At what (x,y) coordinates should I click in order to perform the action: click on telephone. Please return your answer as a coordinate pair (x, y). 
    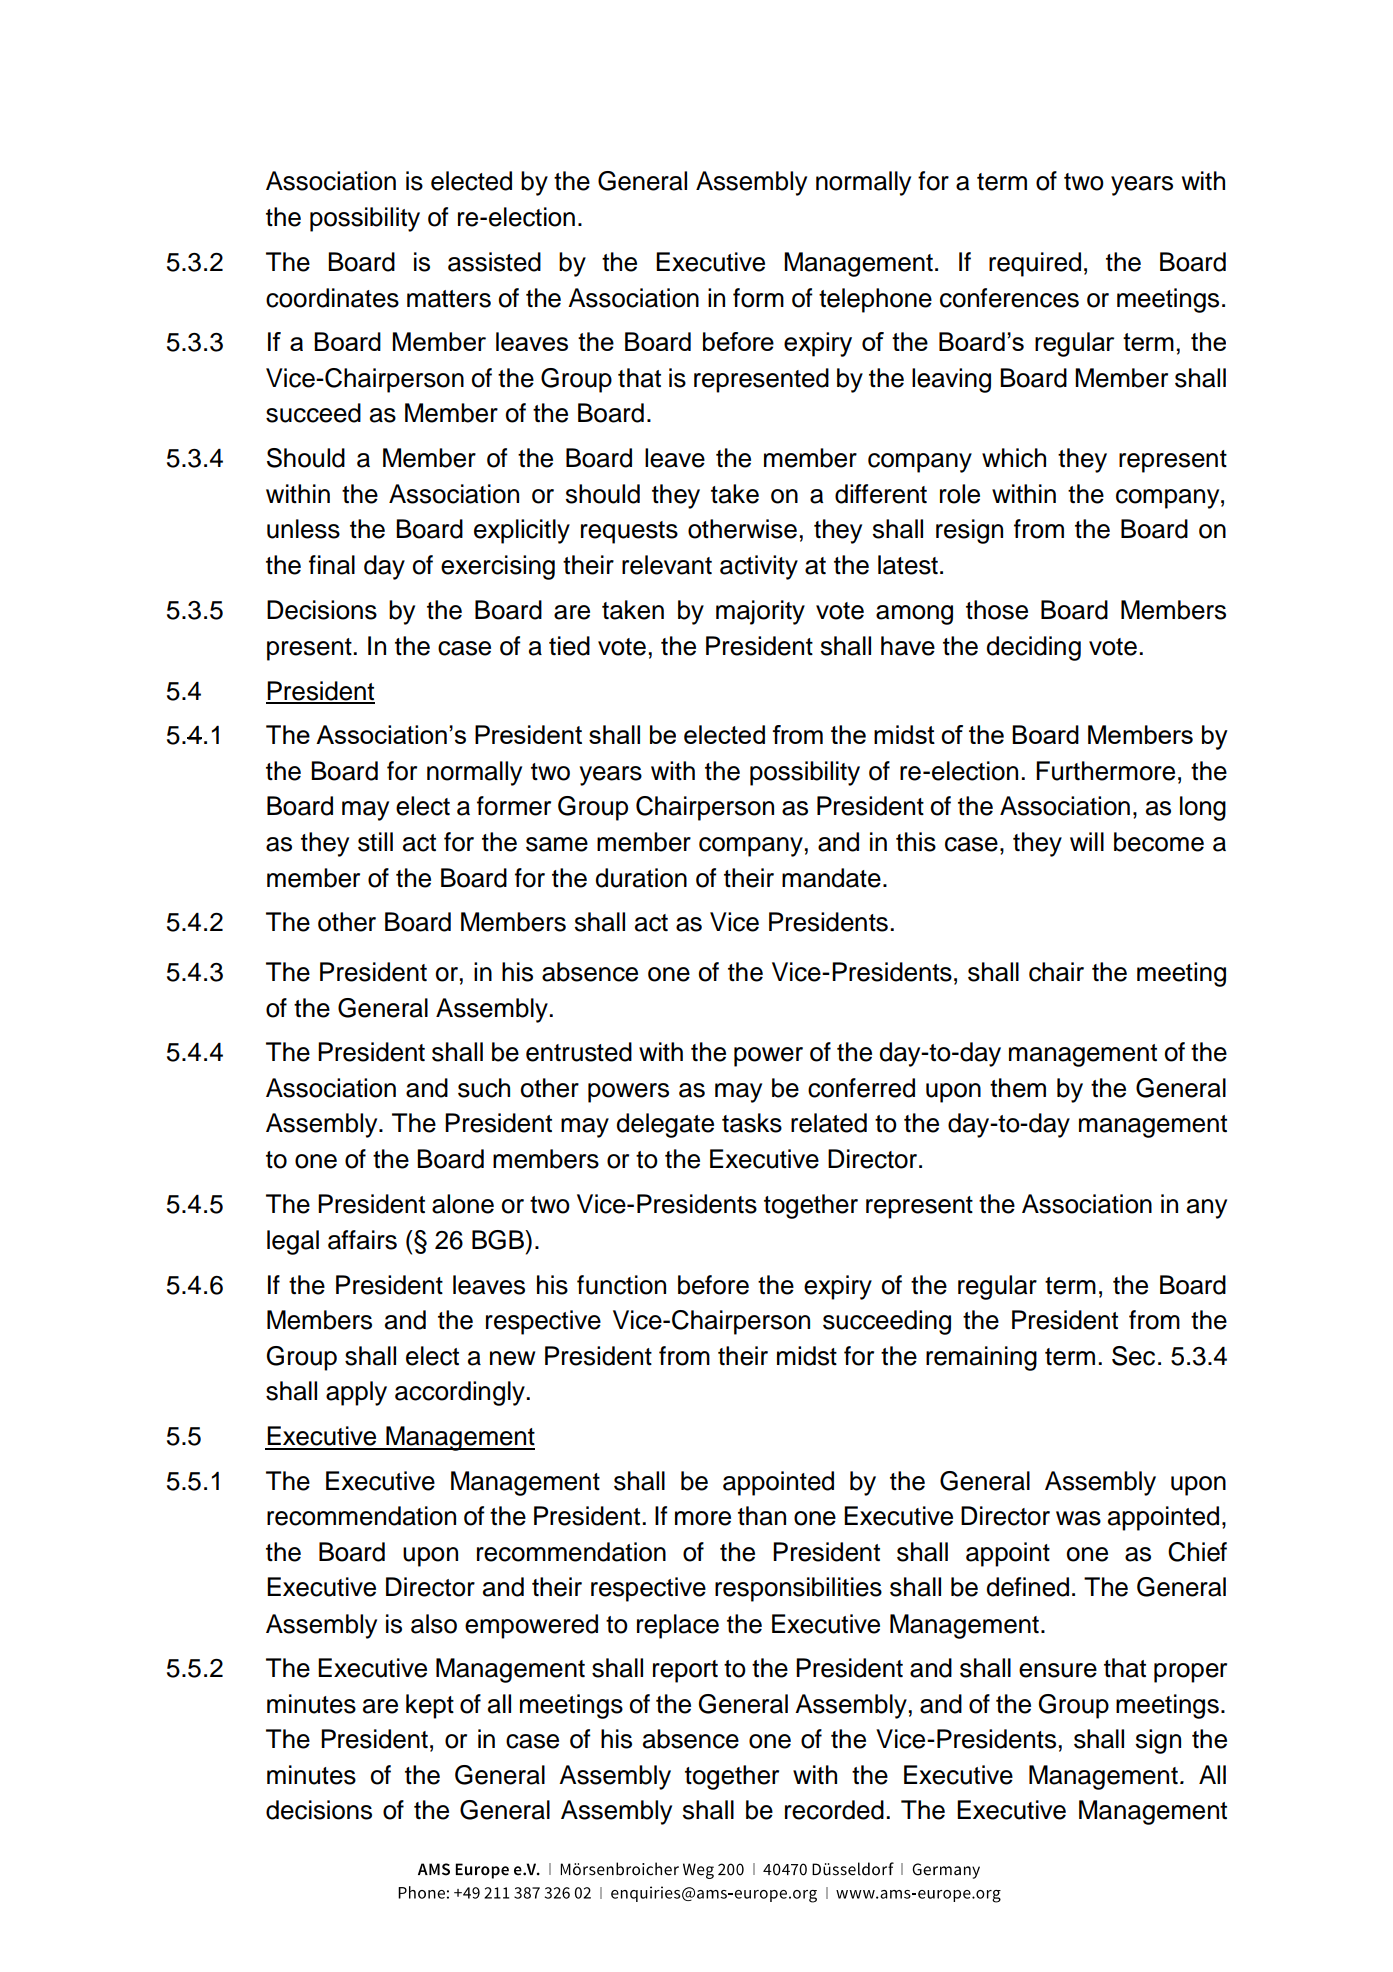
    Looking at the image, I should click on (875, 300).
